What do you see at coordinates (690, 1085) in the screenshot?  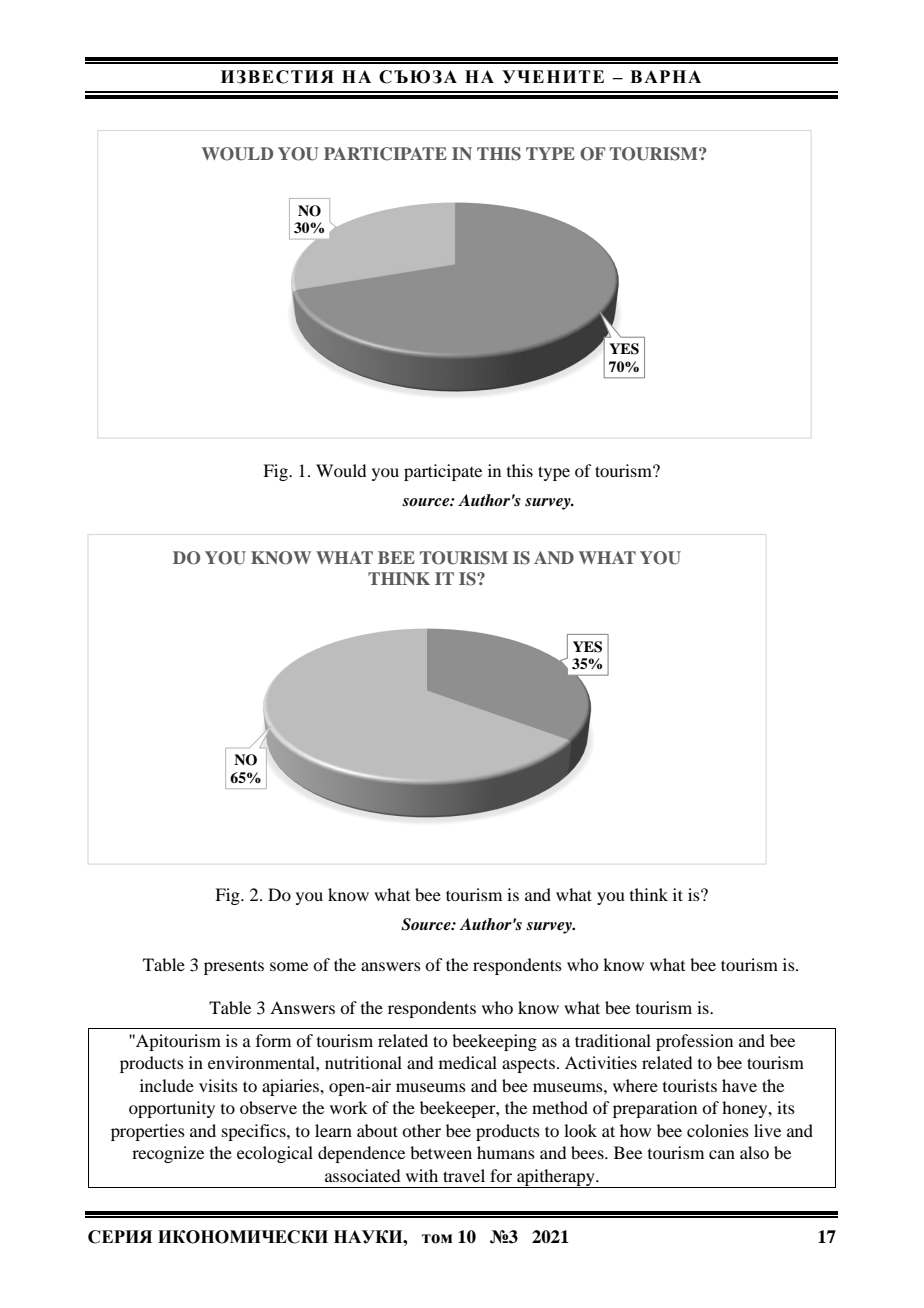 I see `tourists` at bounding box center [690, 1085].
